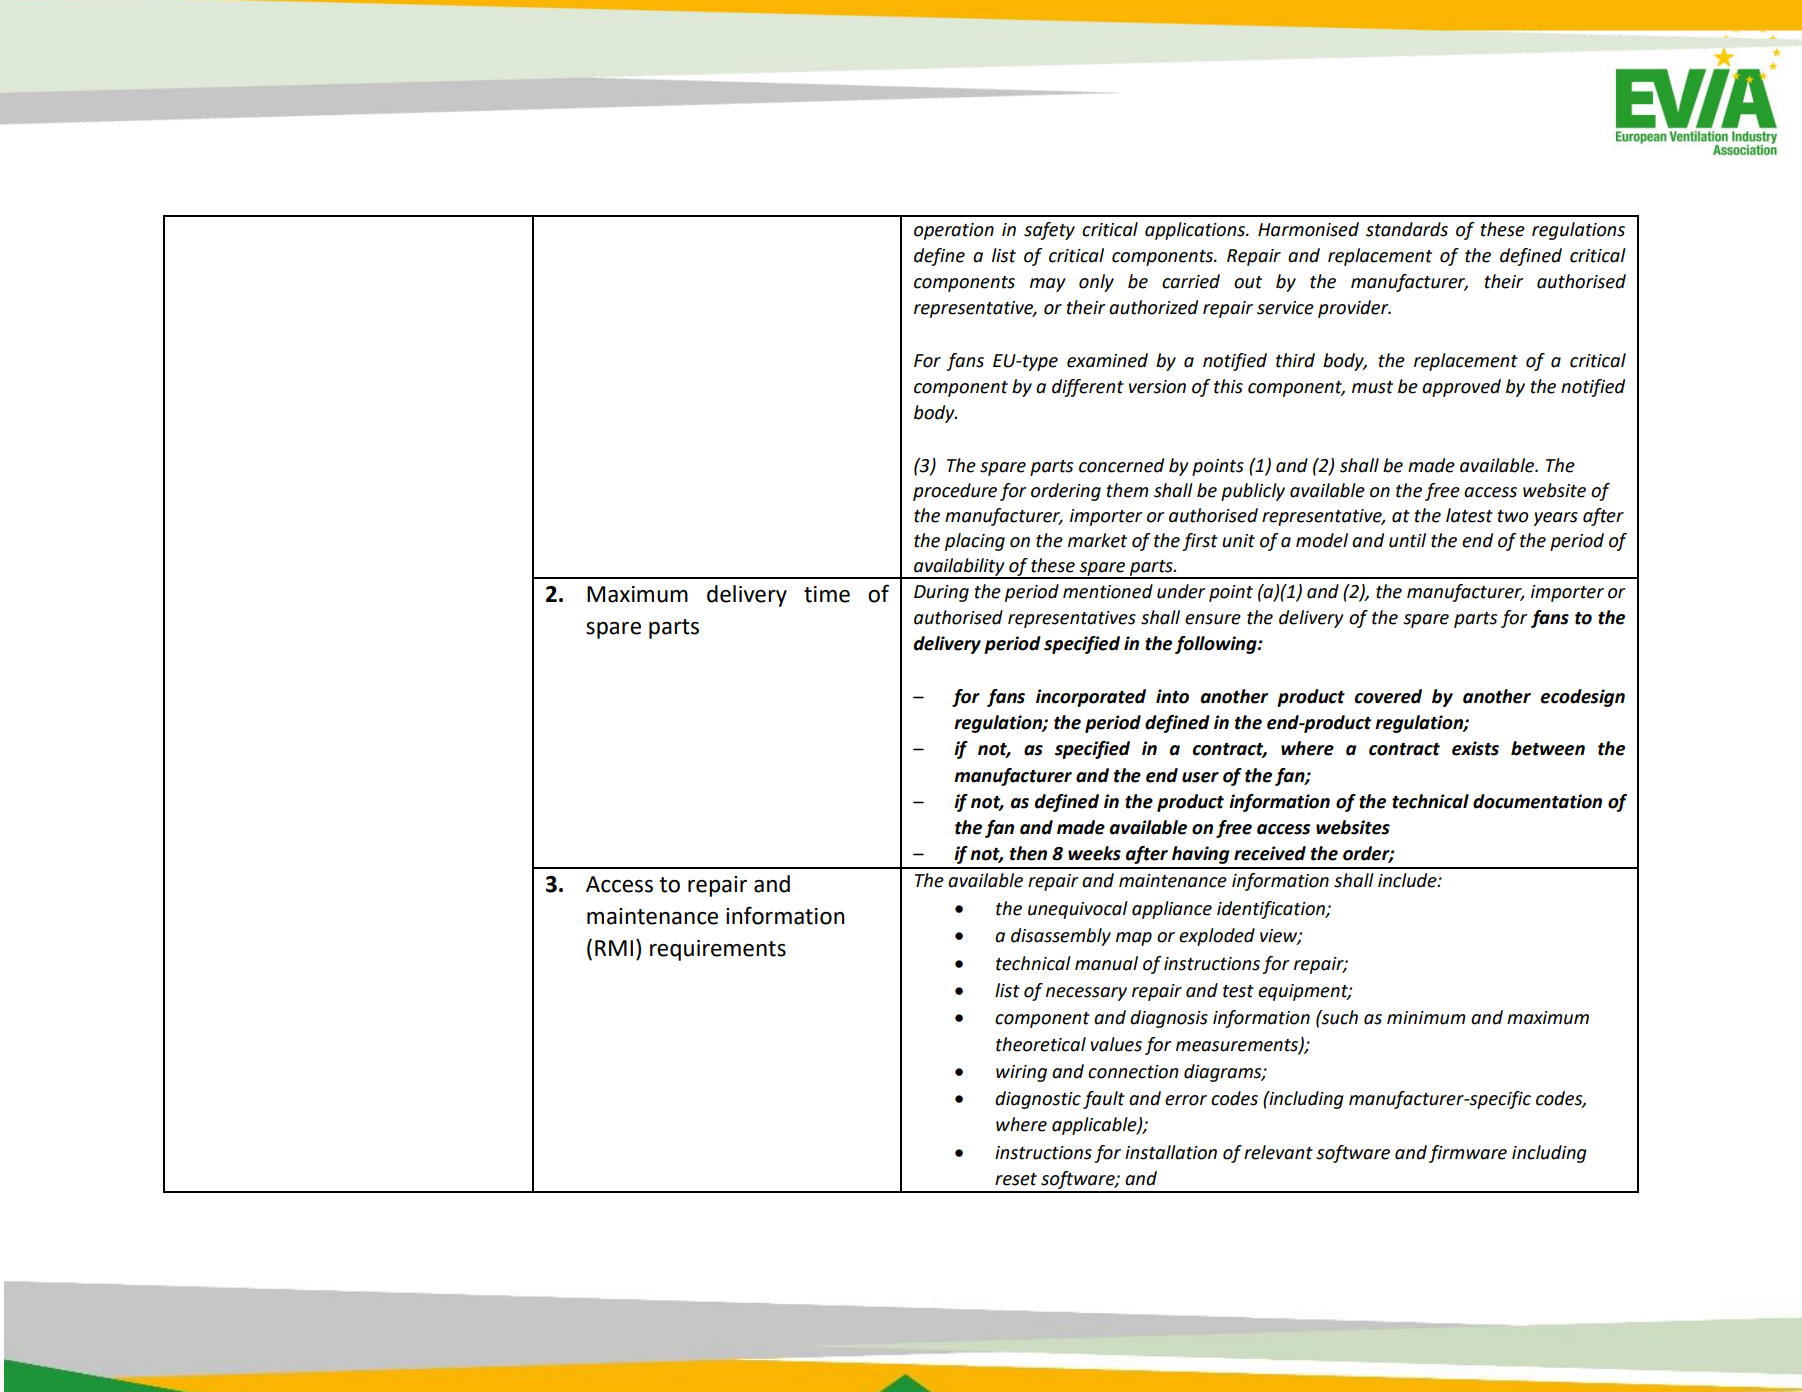 The width and height of the screenshot is (1802, 1392). I want to click on standards, so click(1407, 229).
